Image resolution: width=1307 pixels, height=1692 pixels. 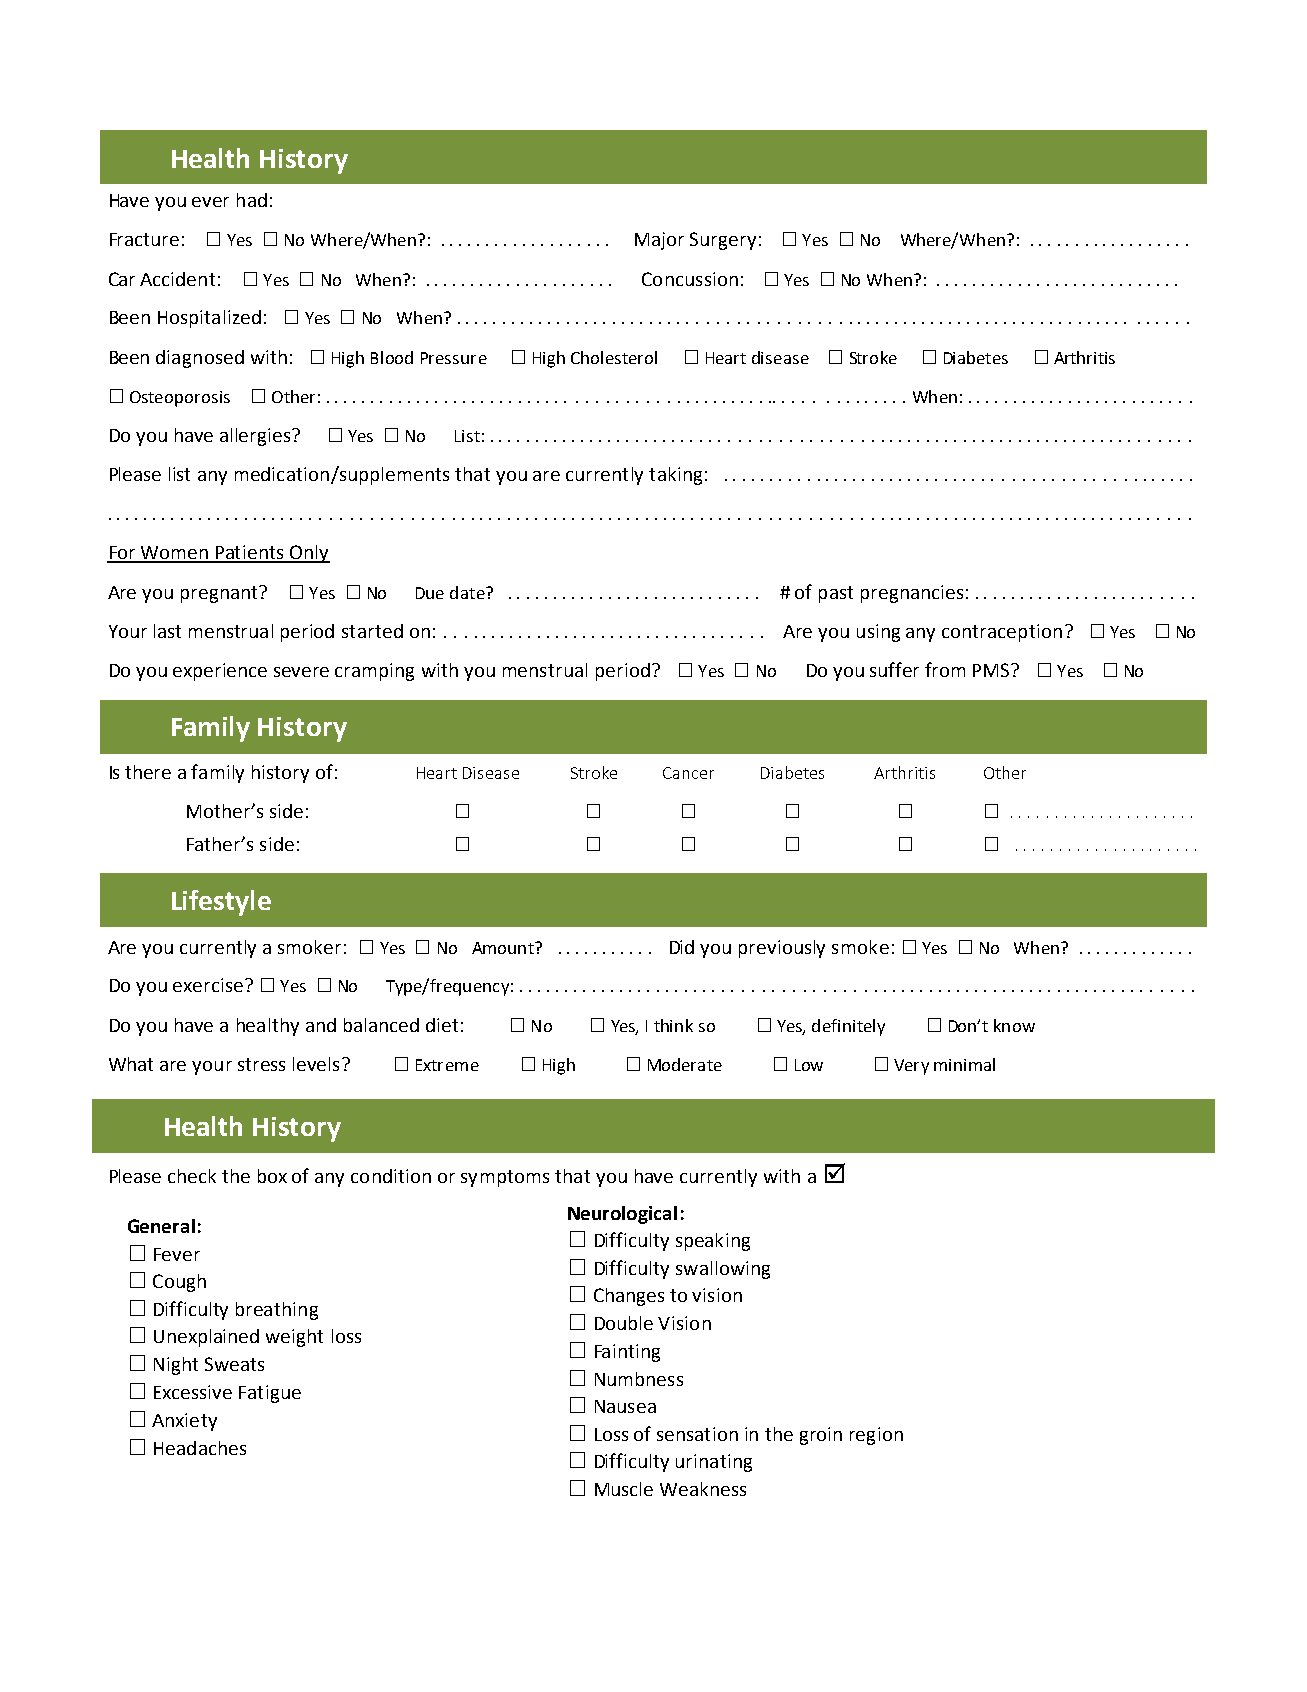 What do you see at coordinates (673, 1025) in the image?
I see `think` at bounding box center [673, 1025].
